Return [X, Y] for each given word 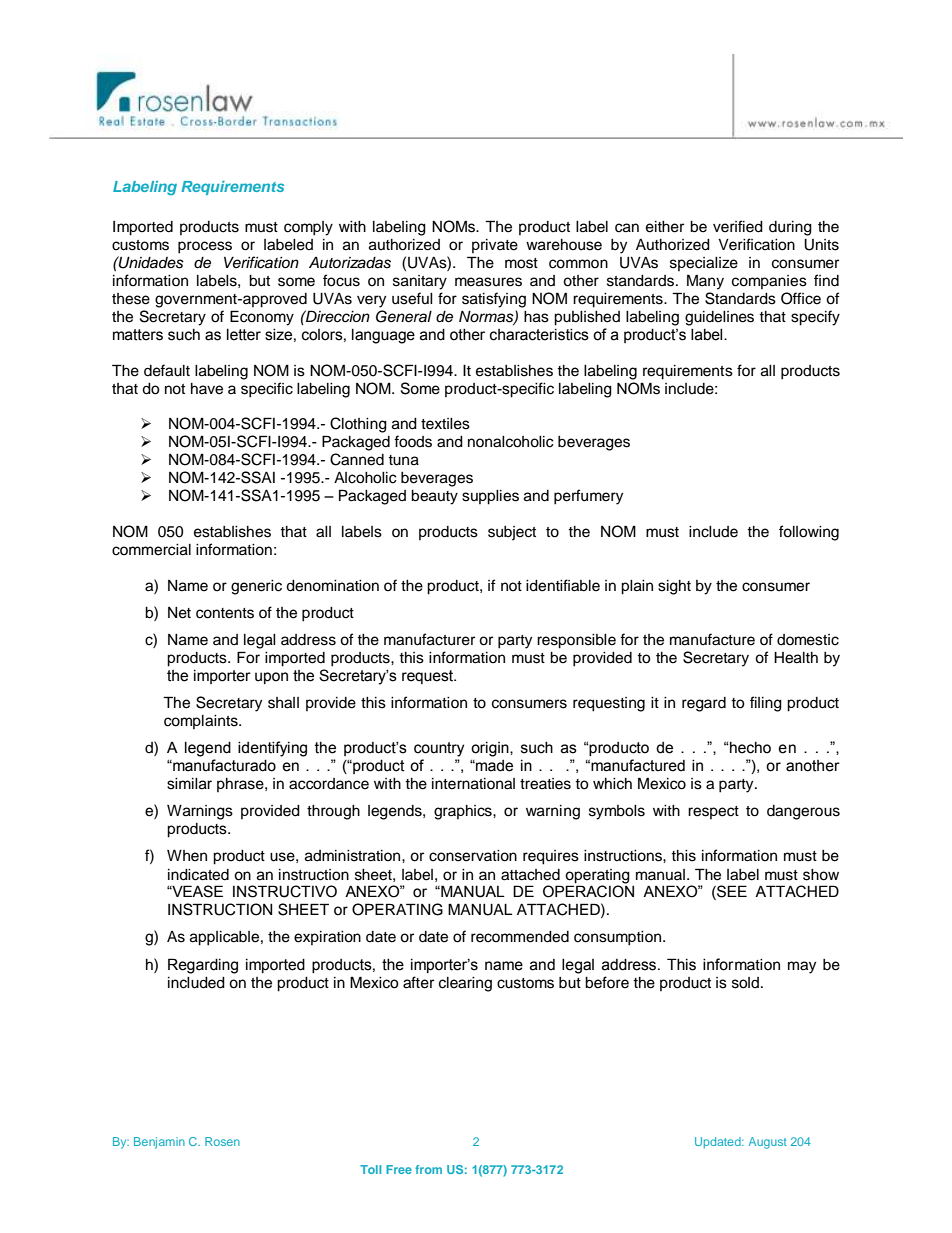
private [495, 246]
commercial [151, 550]
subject [512, 533]
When [187, 856]
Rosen [222, 1141]
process [205, 247]
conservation [473, 856]
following [809, 533]
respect [713, 812]
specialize [704, 264]
